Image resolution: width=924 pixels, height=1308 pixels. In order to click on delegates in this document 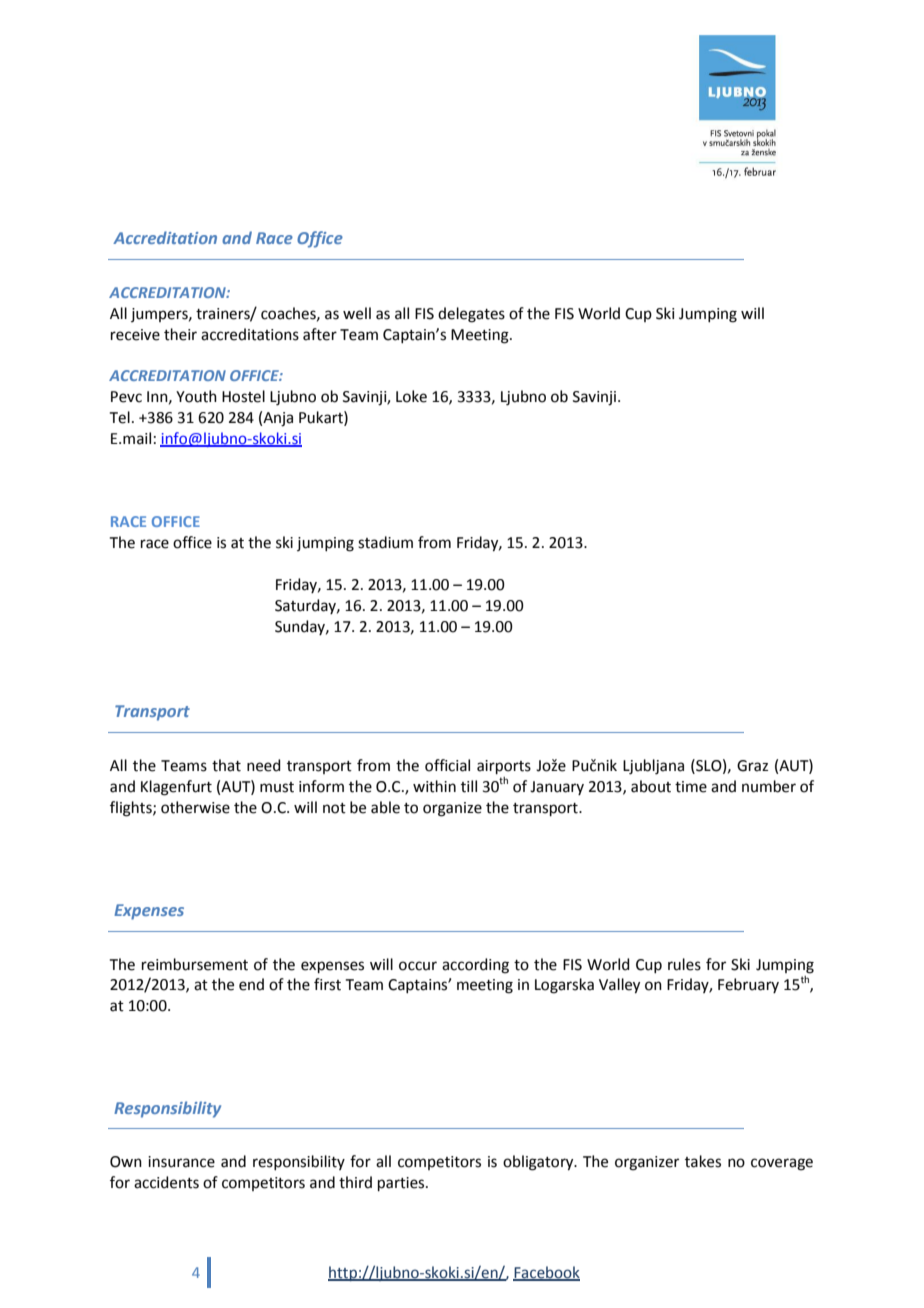, I will do `click(471, 315)`.
